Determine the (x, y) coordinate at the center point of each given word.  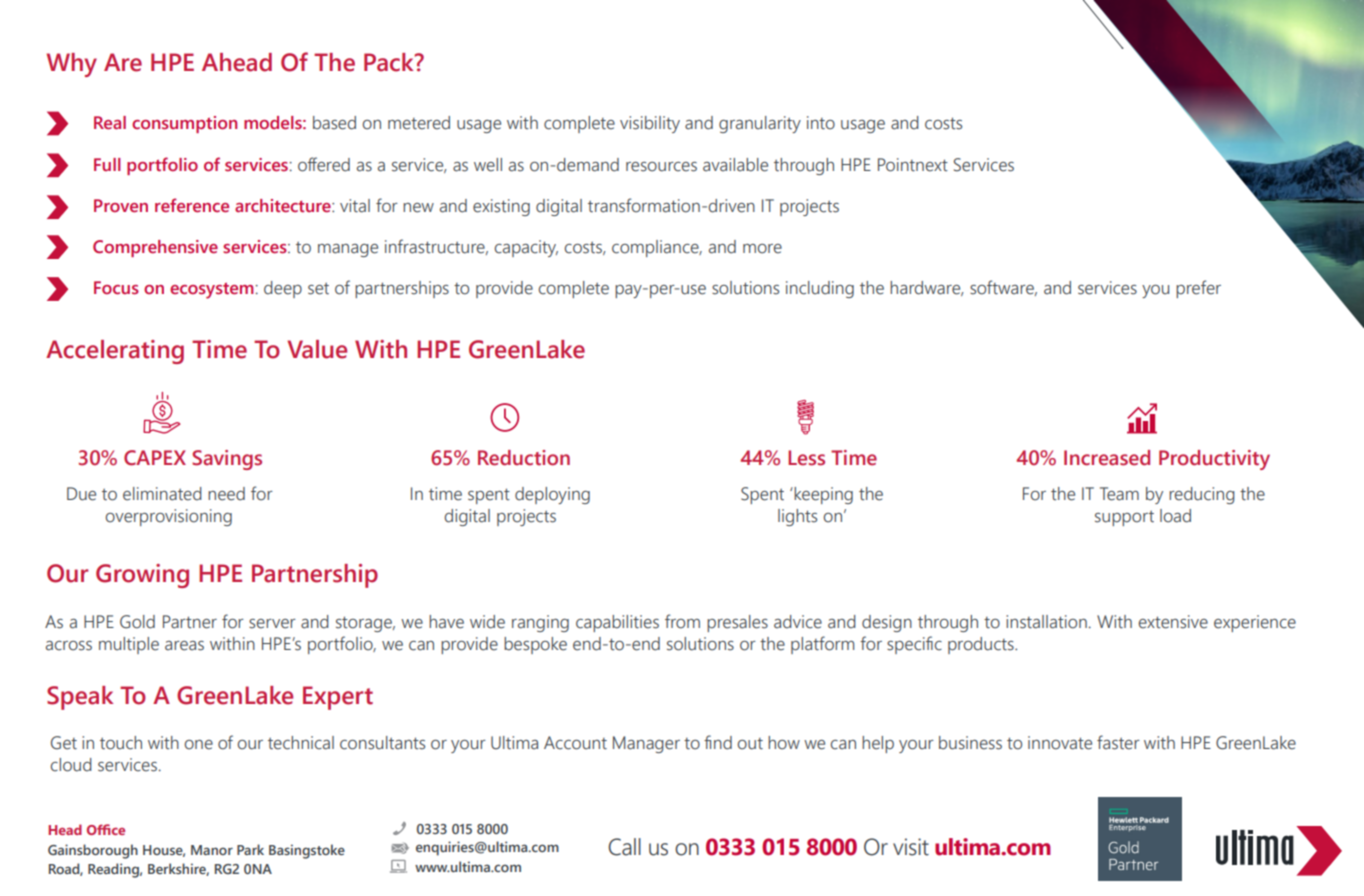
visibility (650, 124)
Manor (212, 850)
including (820, 289)
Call (624, 847)
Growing (142, 576)
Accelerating (115, 352)
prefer (1198, 289)
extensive (1173, 622)
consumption (184, 124)
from (682, 621)
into (821, 123)
